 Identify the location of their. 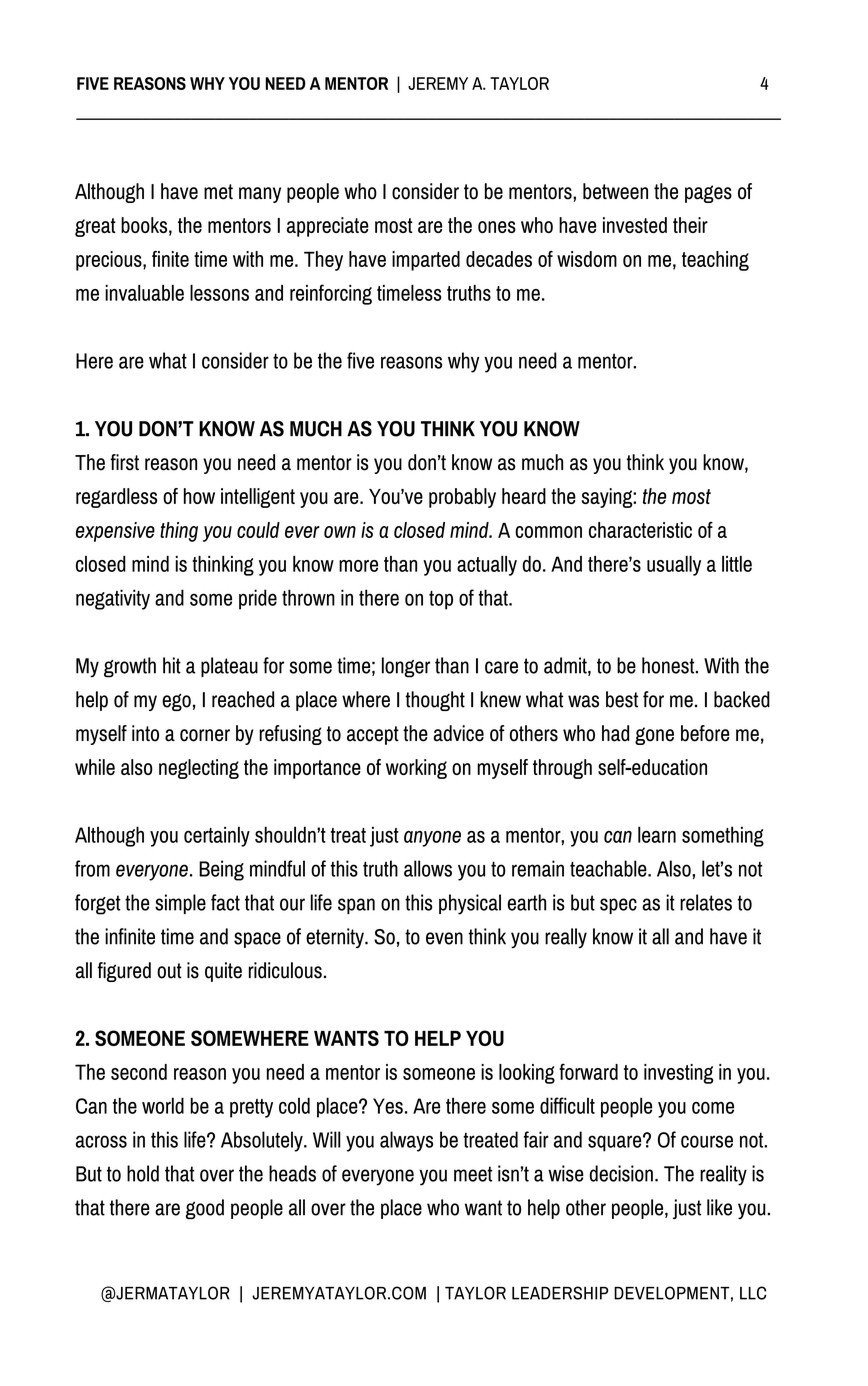
(690, 225).
